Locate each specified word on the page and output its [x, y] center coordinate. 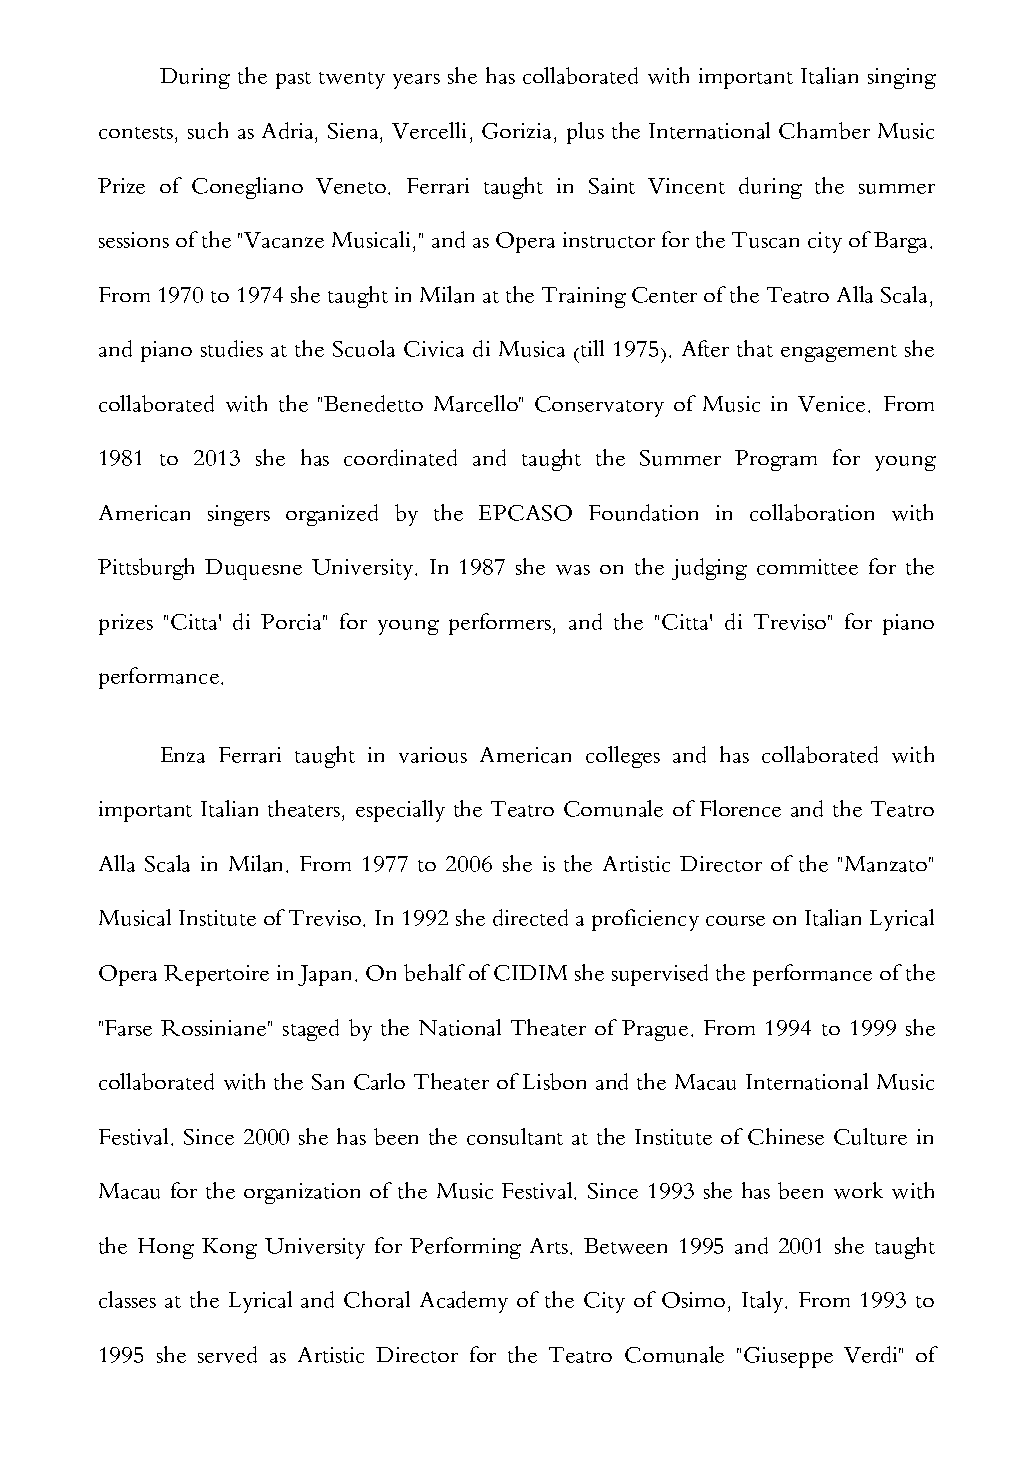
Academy [464, 1302]
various [433, 755]
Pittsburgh [146, 569]
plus [585, 133]
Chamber [824, 130]
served [227, 1354]
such [208, 130]
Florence [740, 808]
